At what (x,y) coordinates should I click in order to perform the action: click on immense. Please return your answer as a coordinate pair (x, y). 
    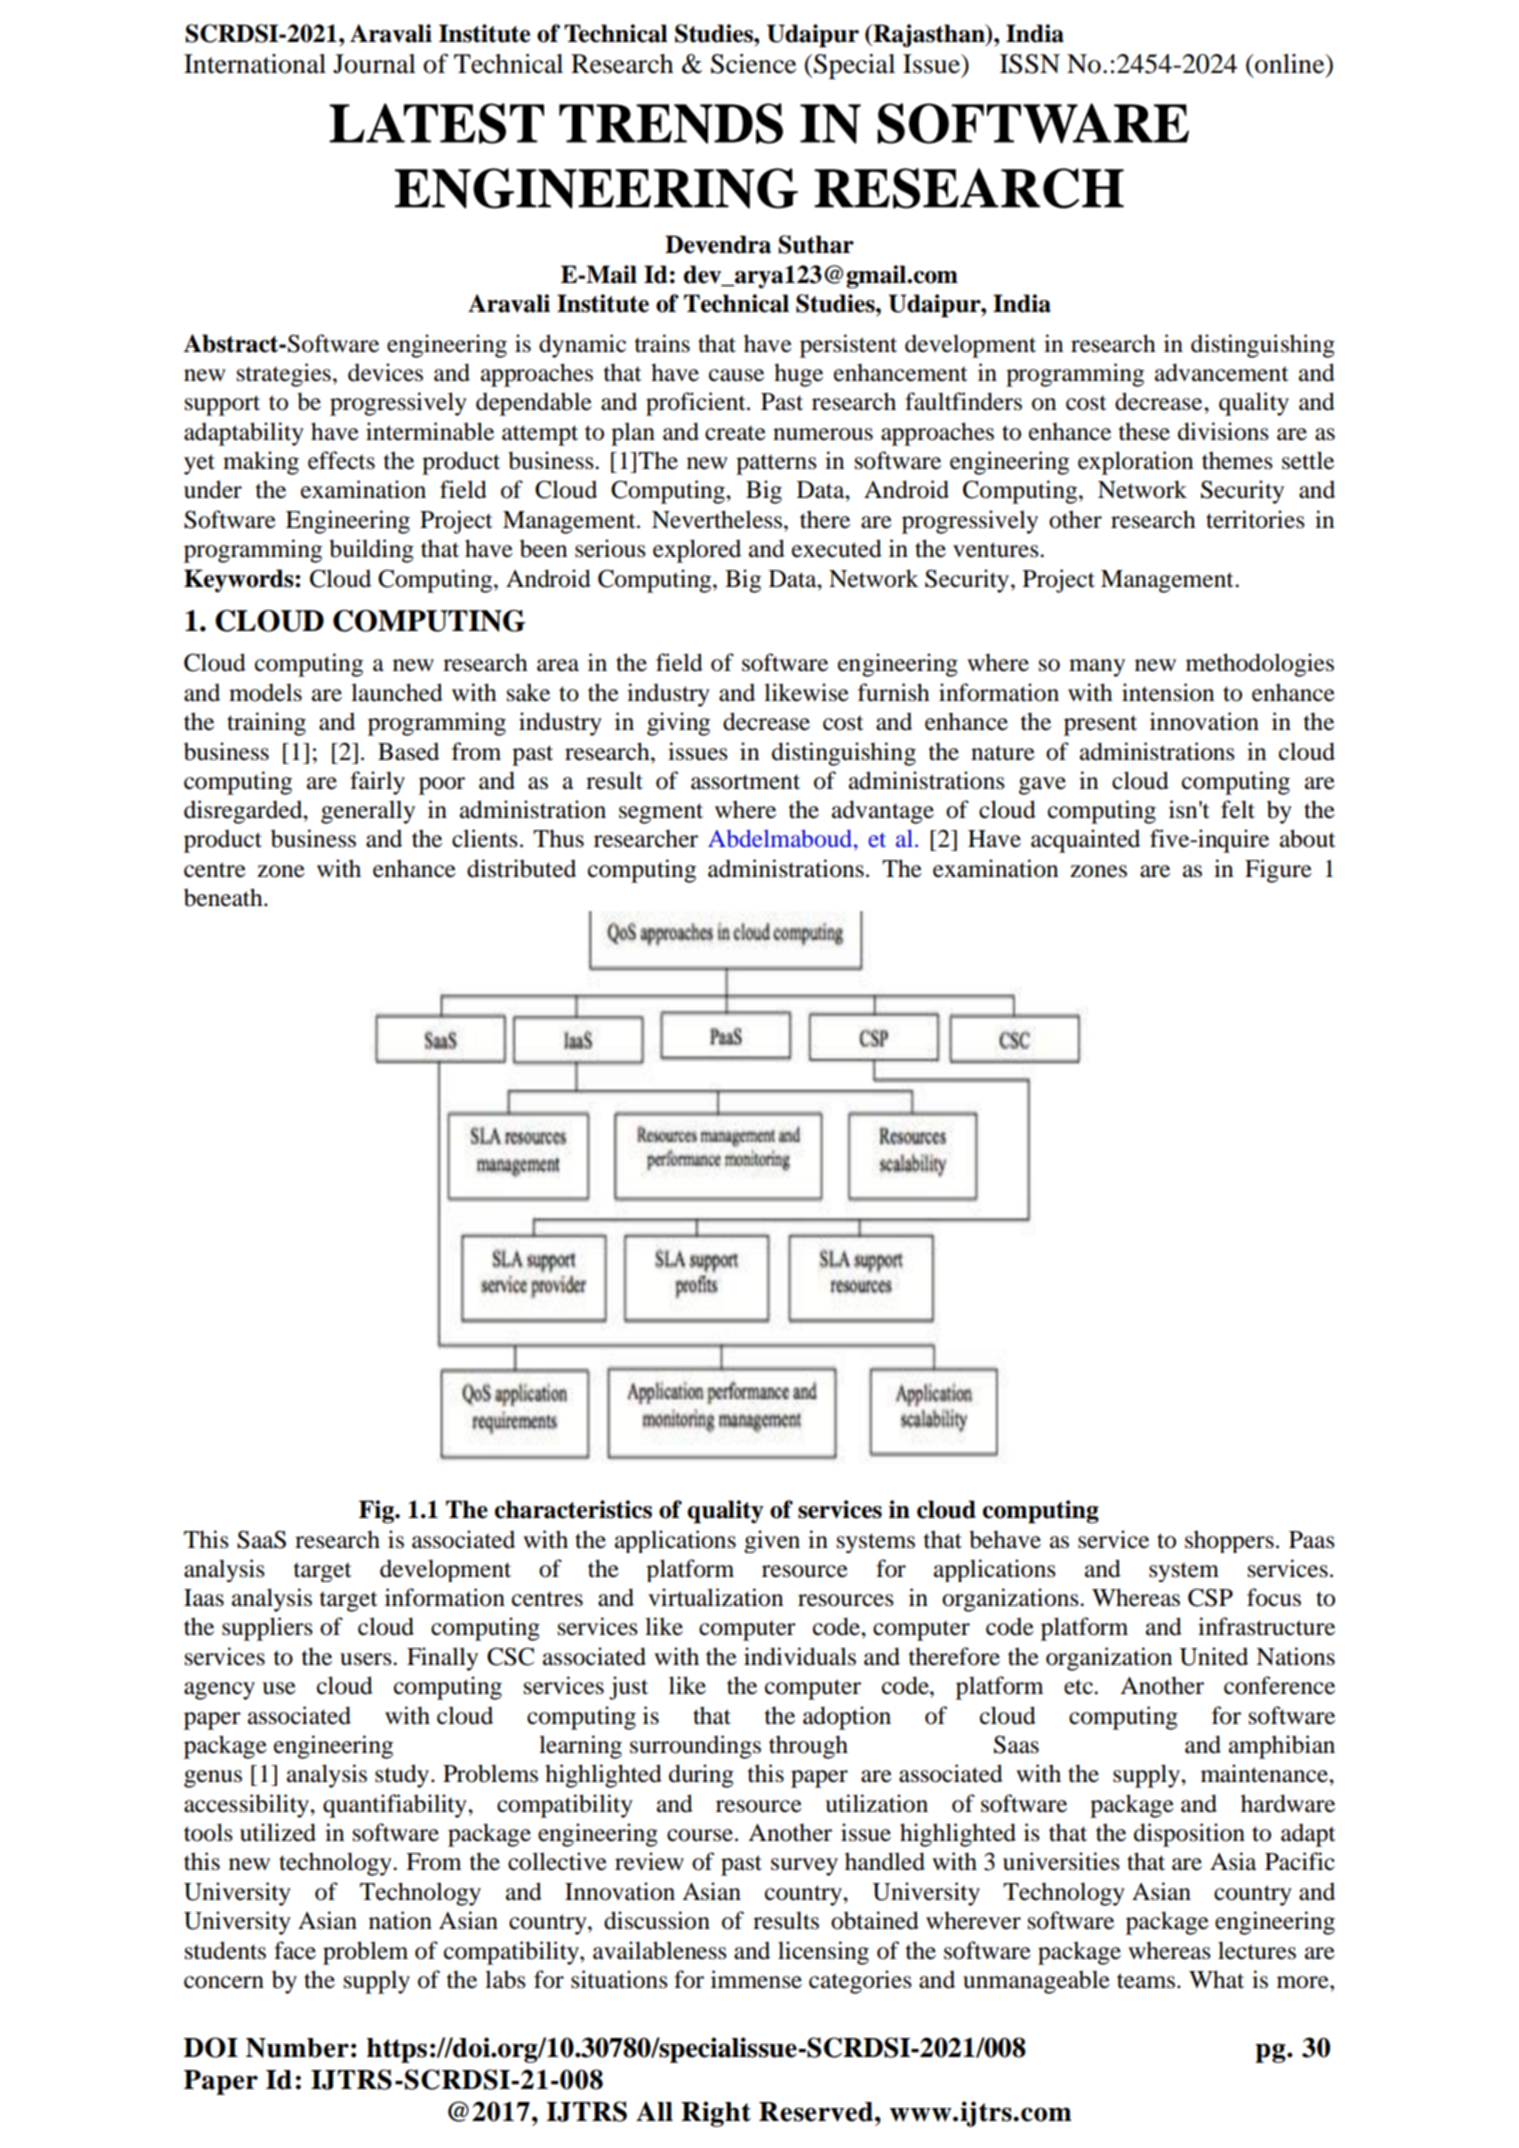
    Looking at the image, I should click on (756, 1979).
